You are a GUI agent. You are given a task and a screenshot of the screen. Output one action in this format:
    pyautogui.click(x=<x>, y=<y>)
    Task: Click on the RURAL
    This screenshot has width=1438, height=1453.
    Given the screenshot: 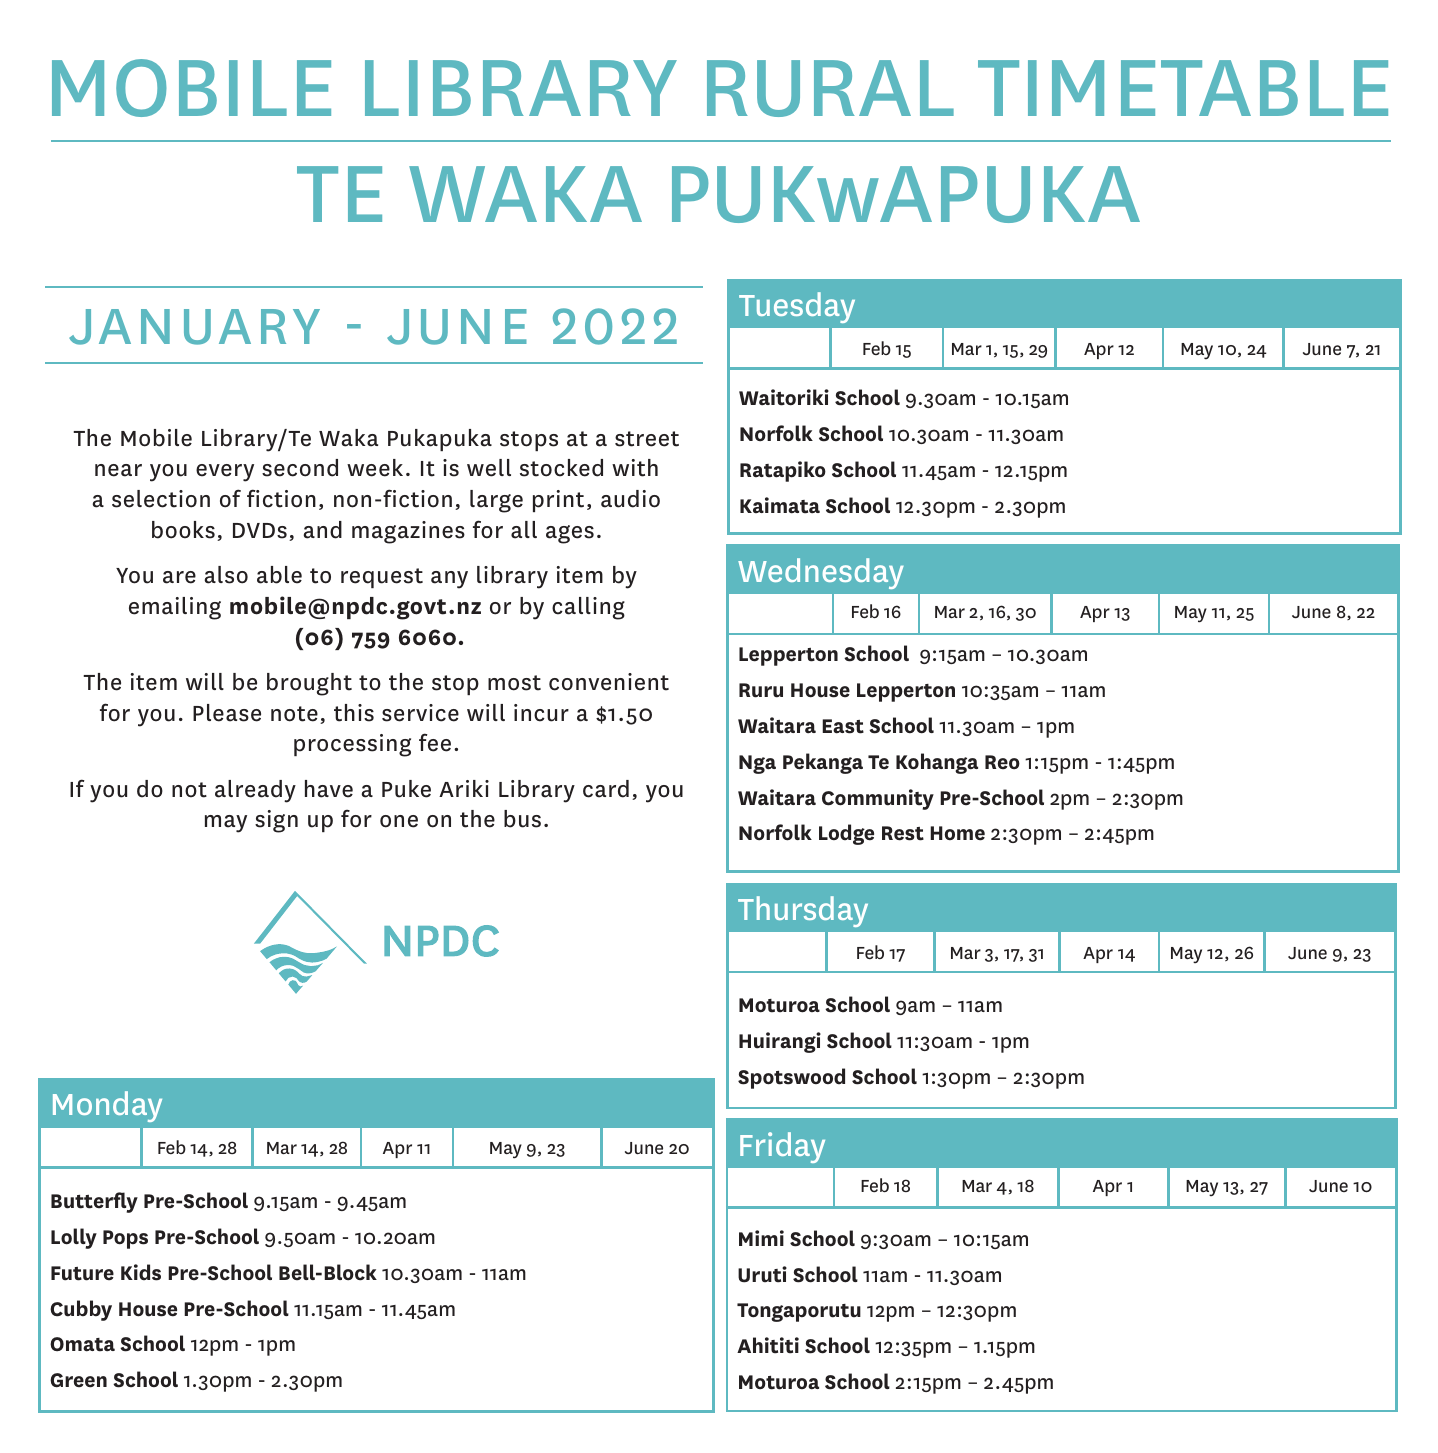 What is the action you would take?
    pyautogui.click(x=830, y=88)
